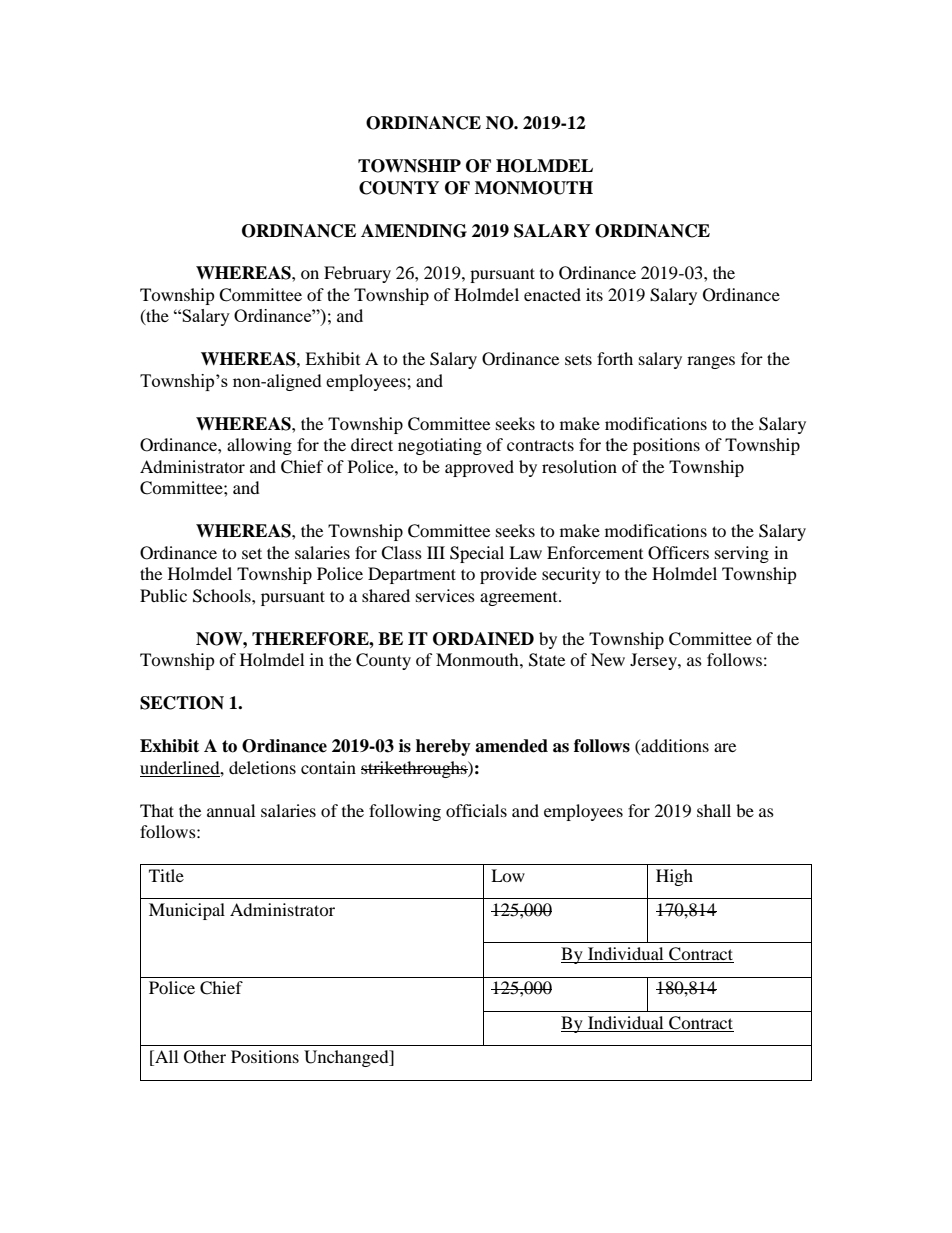  I want to click on allowing, so click(259, 446).
